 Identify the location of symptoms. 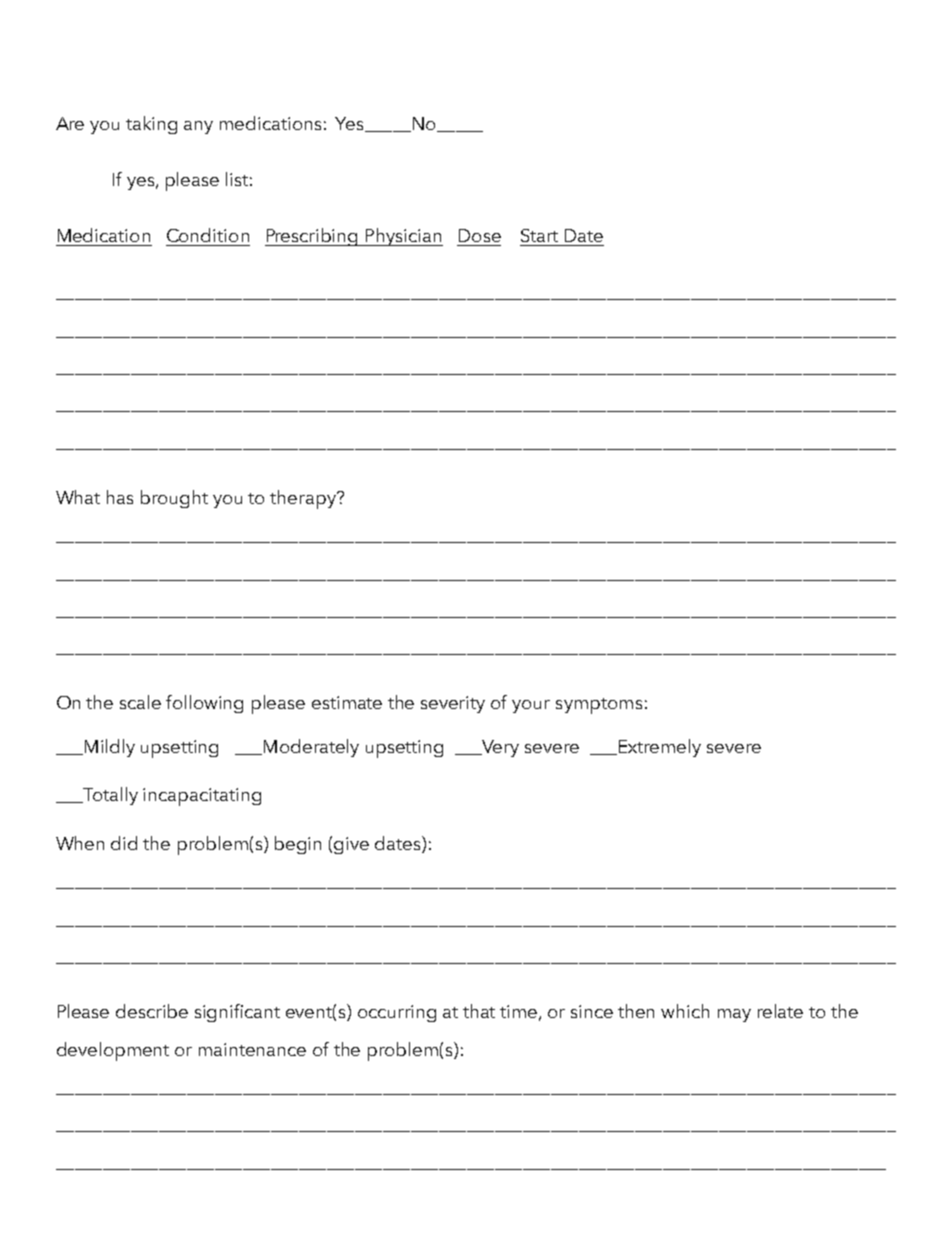
(599, 706).
